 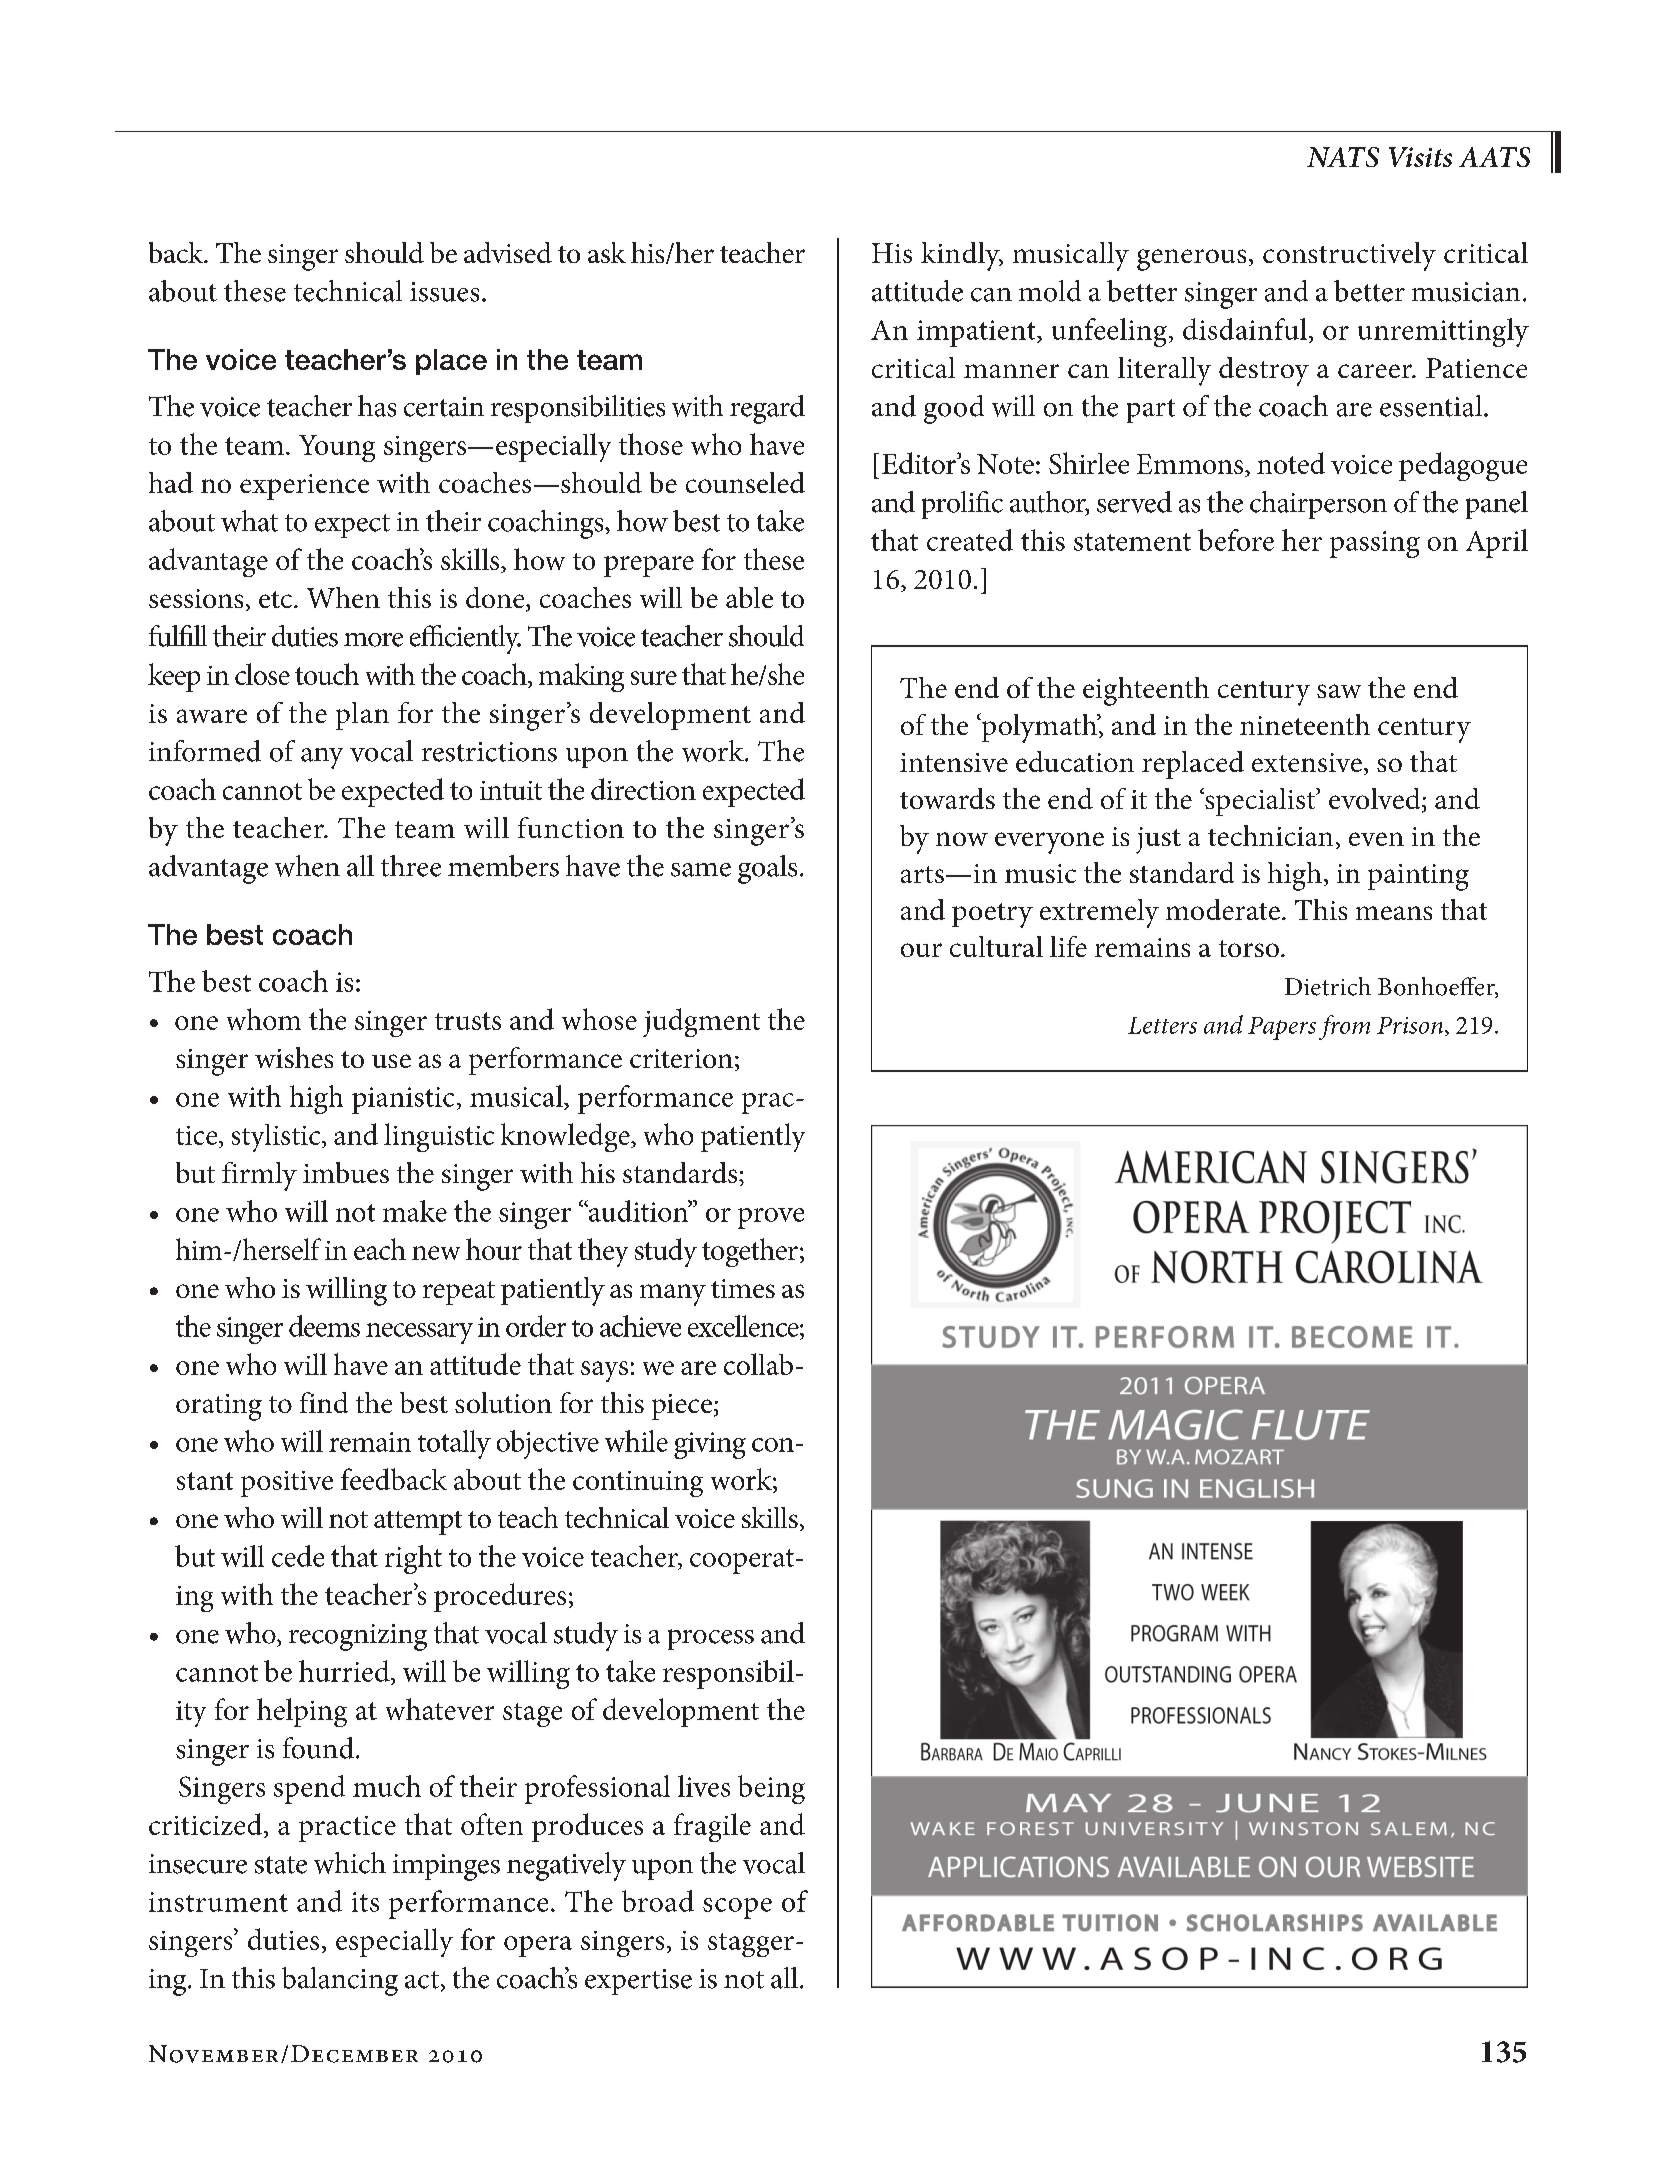 I want to click on issues, so click(x=444, y=292).
